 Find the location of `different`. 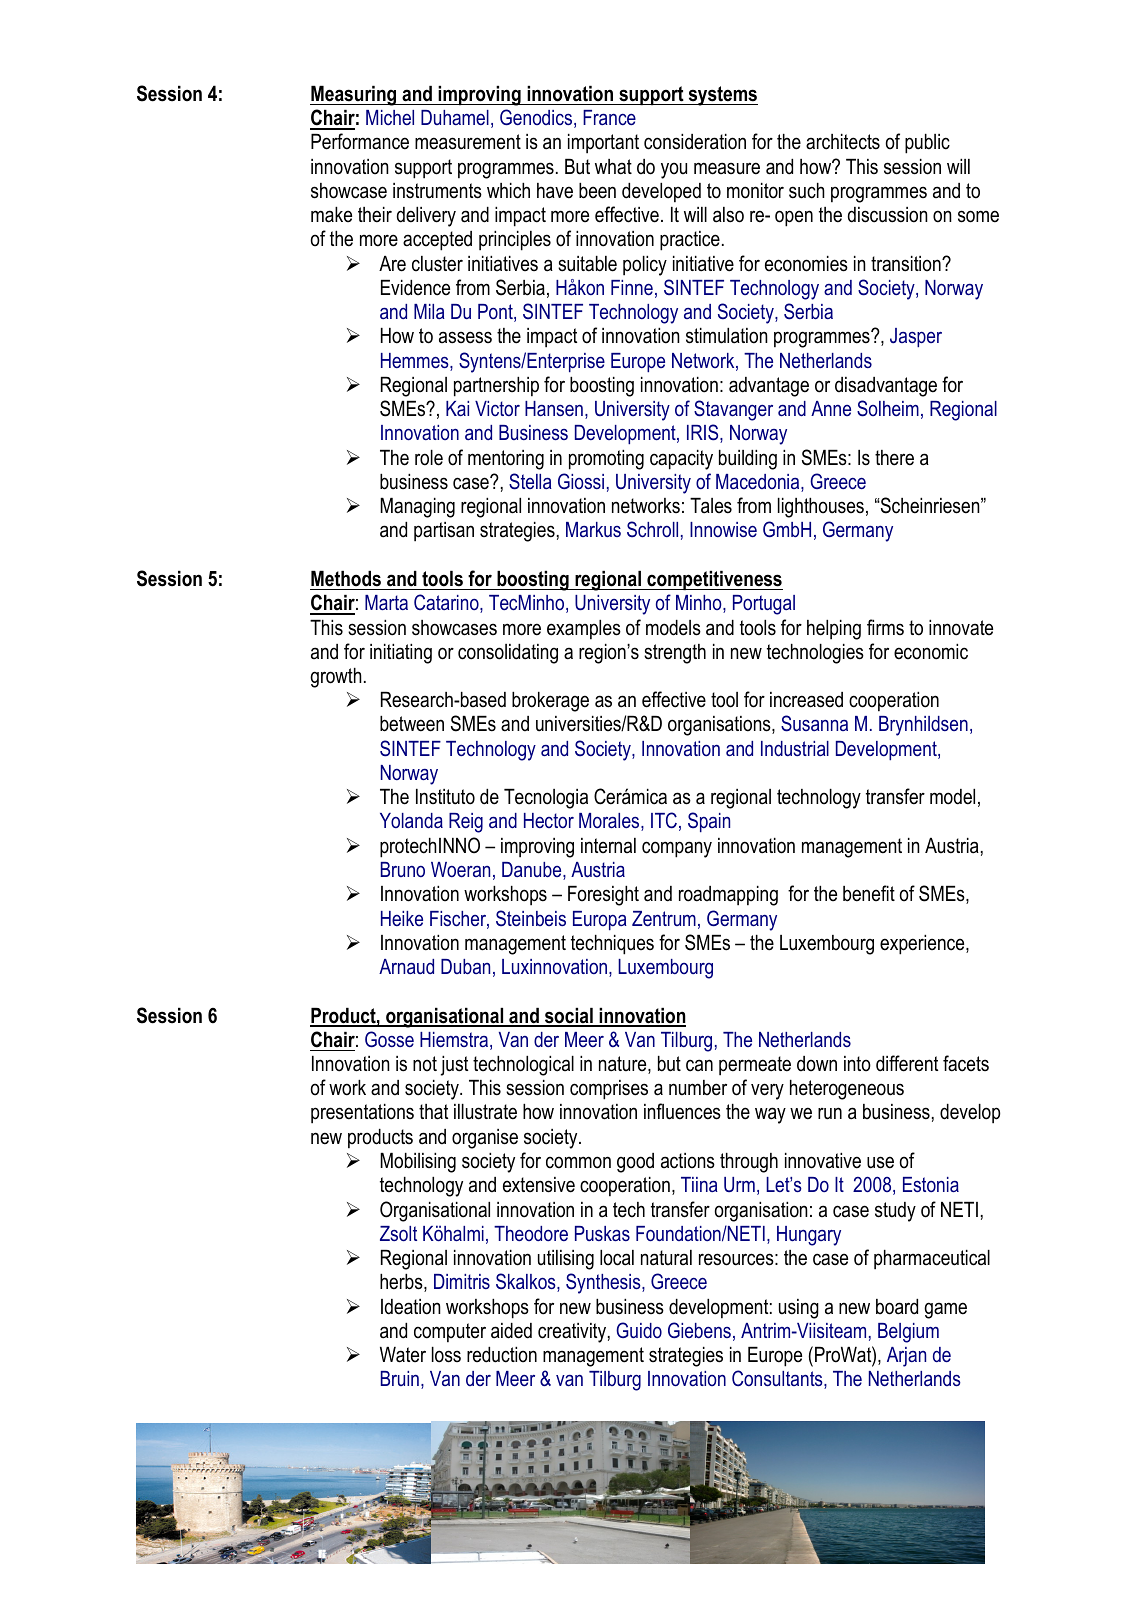

different is located at coordinates (907, 1063).
